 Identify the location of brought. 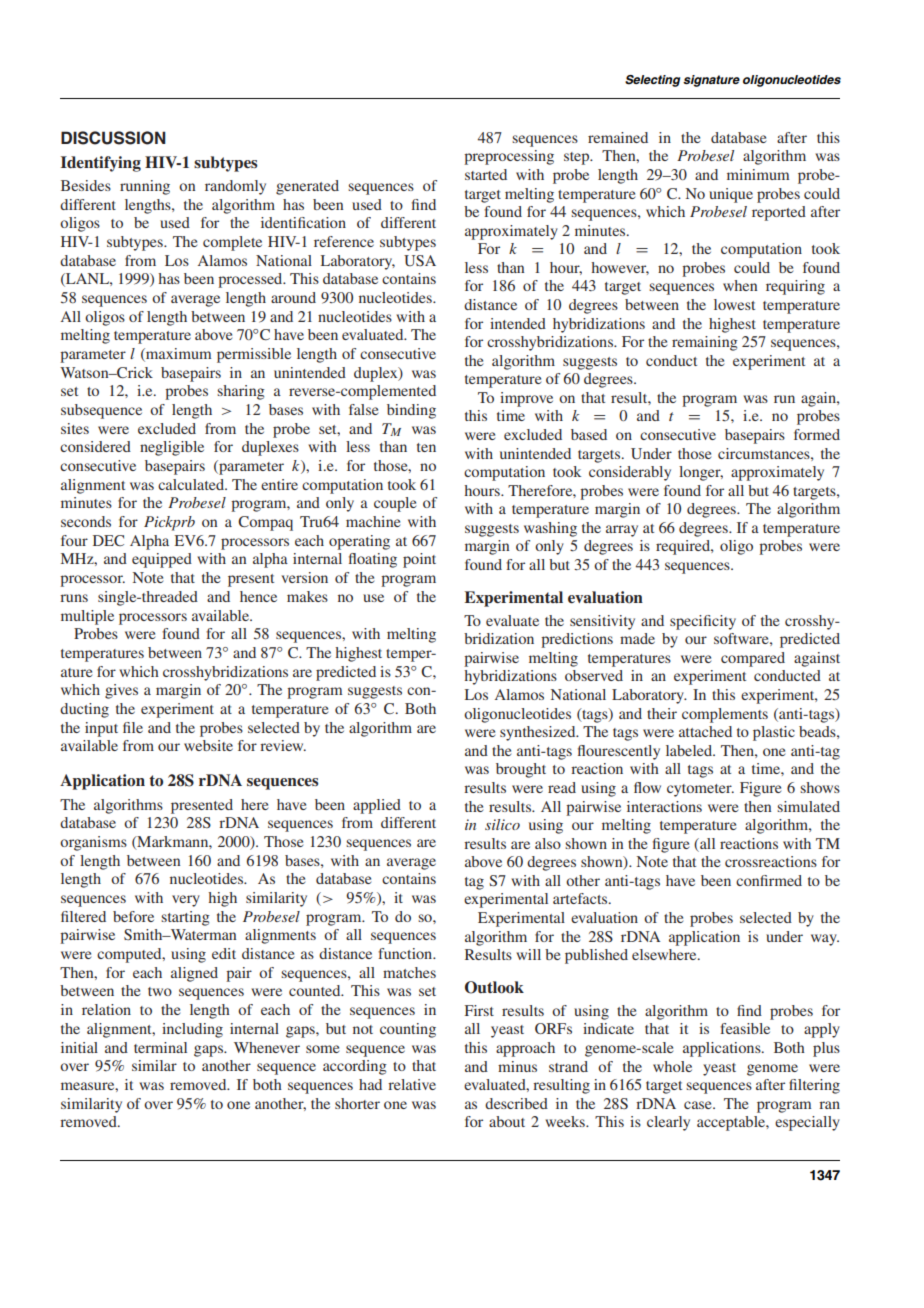
(521, 770).
